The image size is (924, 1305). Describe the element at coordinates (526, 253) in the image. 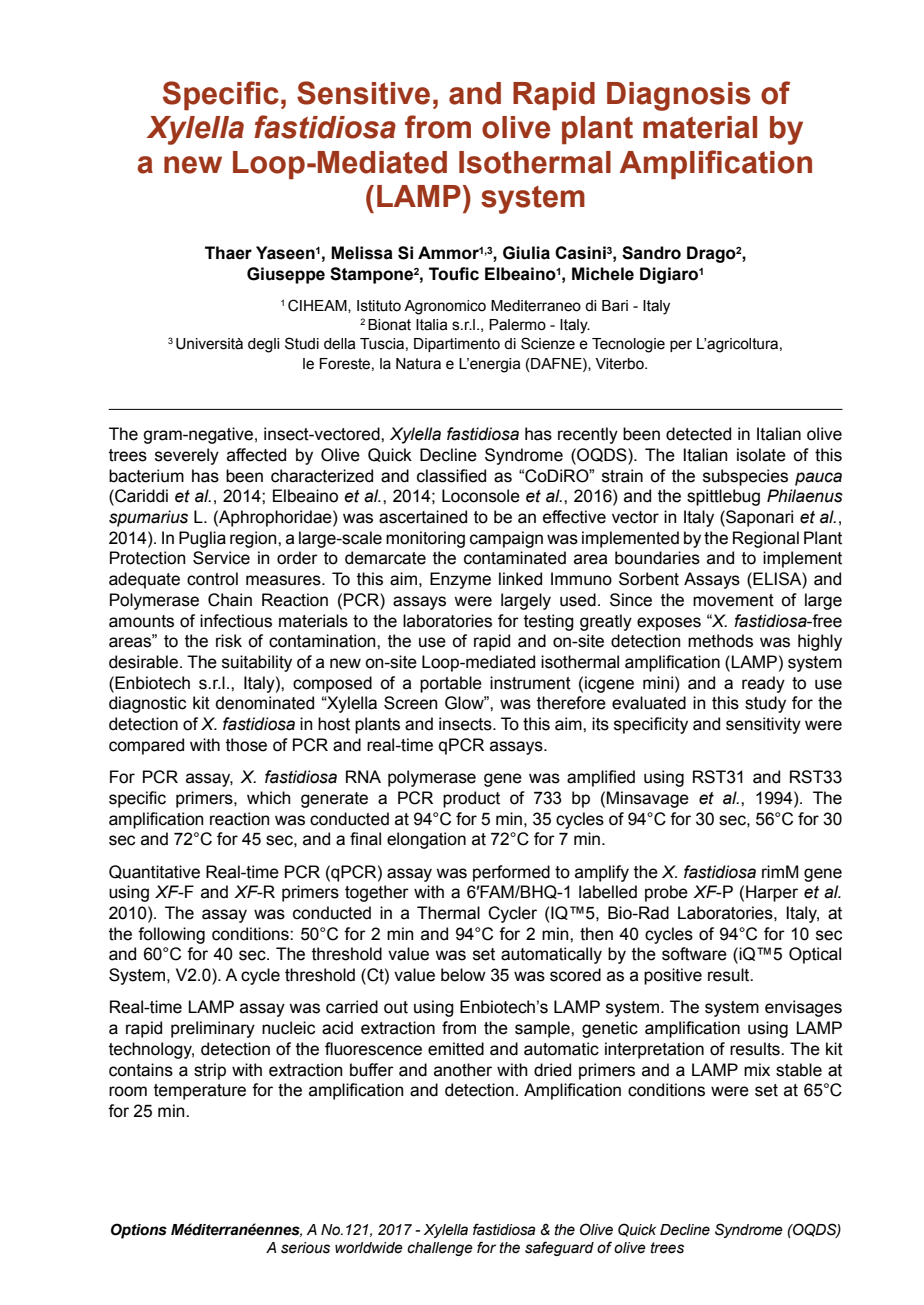

I see `Giulia` at that location.
